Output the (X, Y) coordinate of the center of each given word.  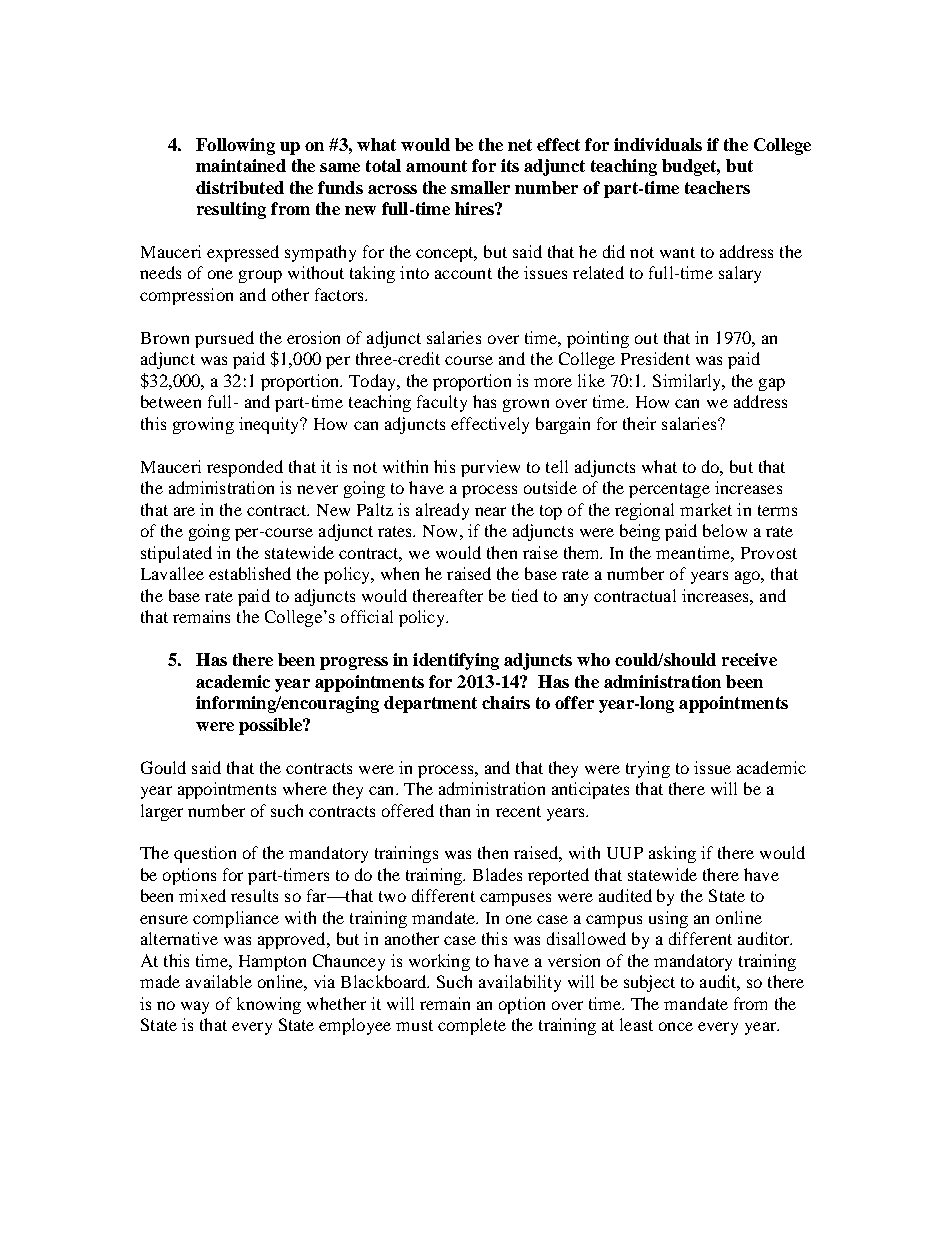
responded (245, 468)
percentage (669, 490)
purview (490, 468)
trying (648, 769)
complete (472, 1026)
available (219, 981)
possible (272, 726)
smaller (480, 187)
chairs (506, 702)
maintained (241, 165)
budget (691, 167)
